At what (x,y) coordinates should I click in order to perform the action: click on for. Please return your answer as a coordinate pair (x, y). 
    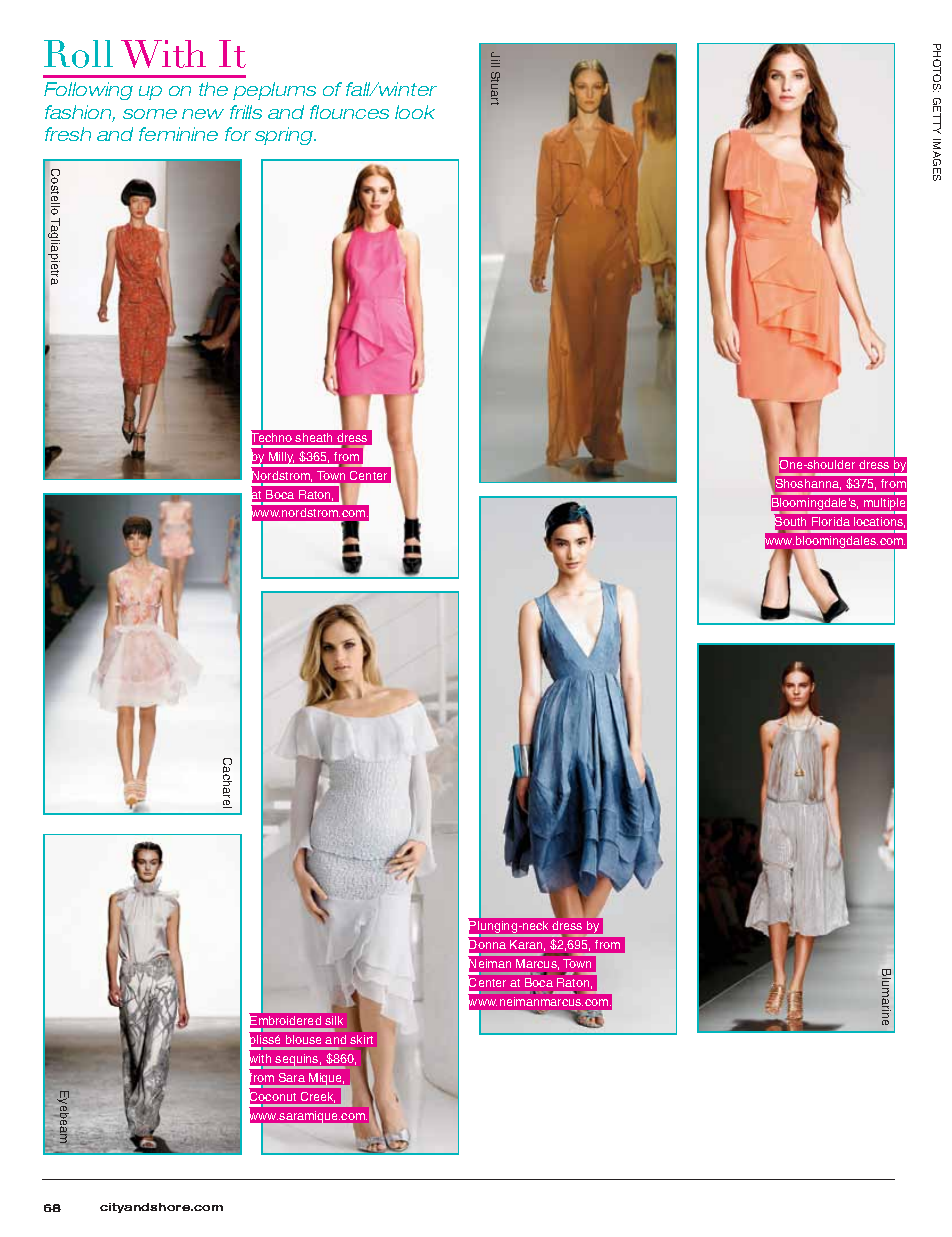
    Looking at the image, I should click on (238, 134).
